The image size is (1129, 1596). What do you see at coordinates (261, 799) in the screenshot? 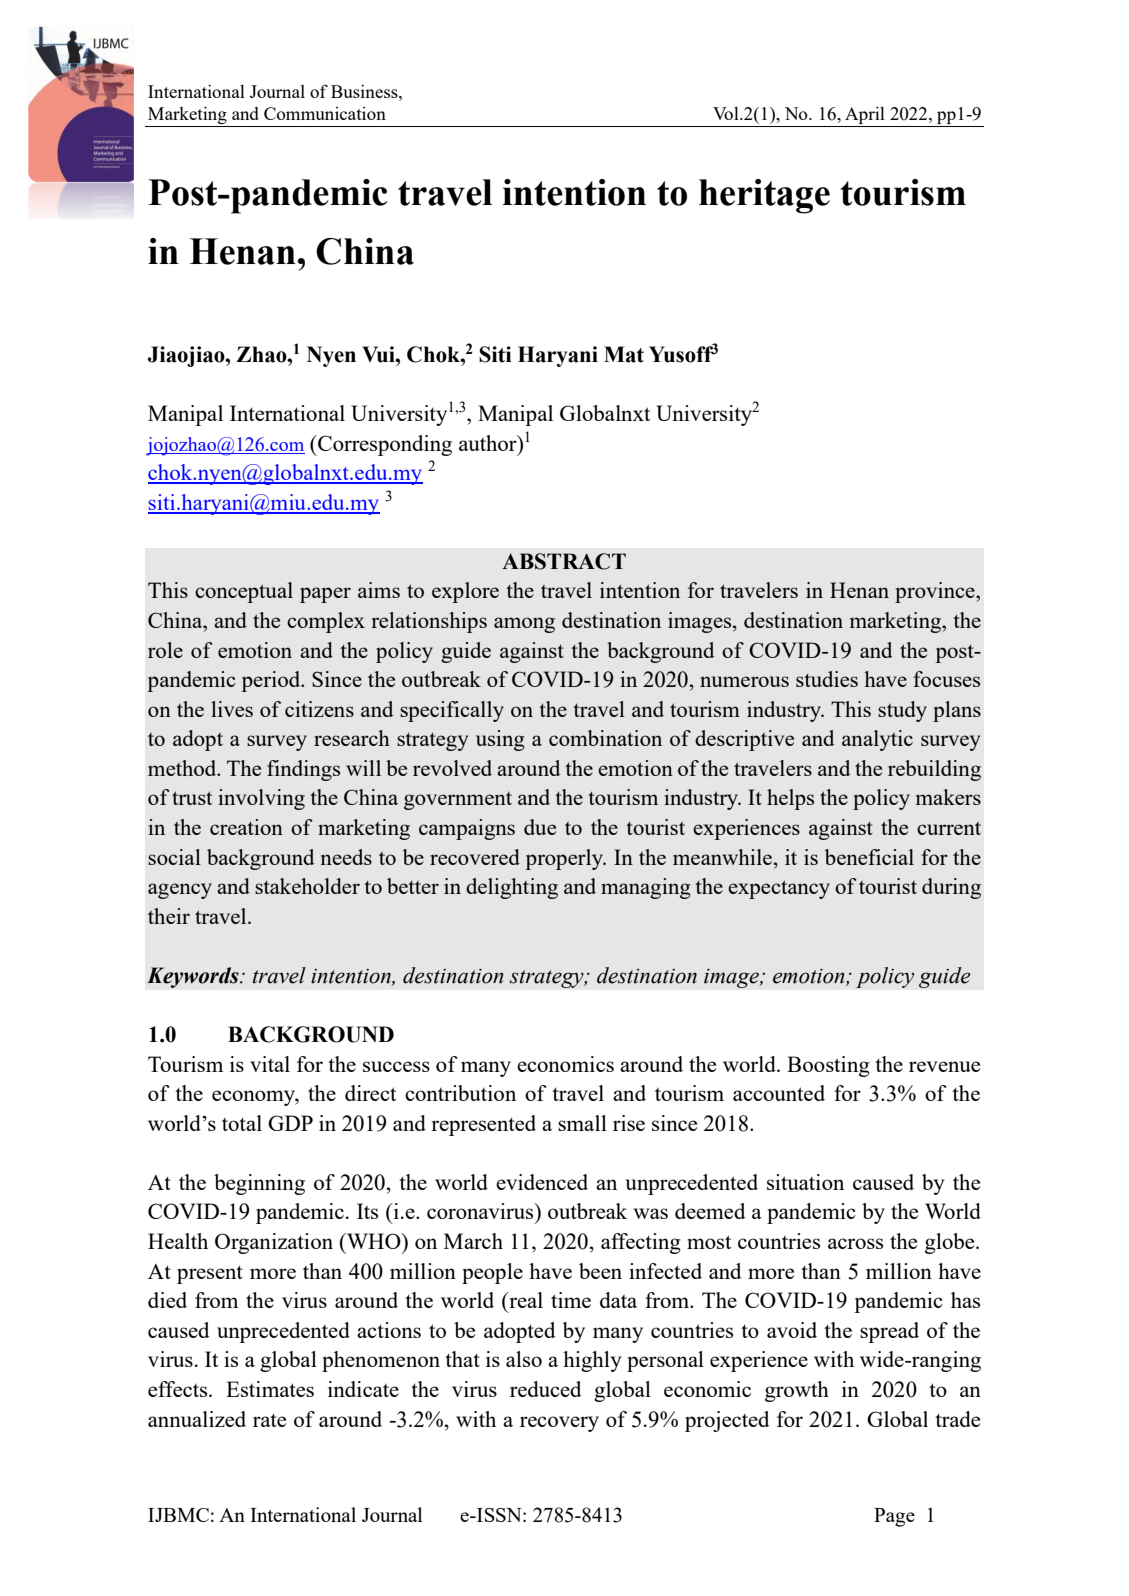
I see `involving` at bounding box center [261, 799].
